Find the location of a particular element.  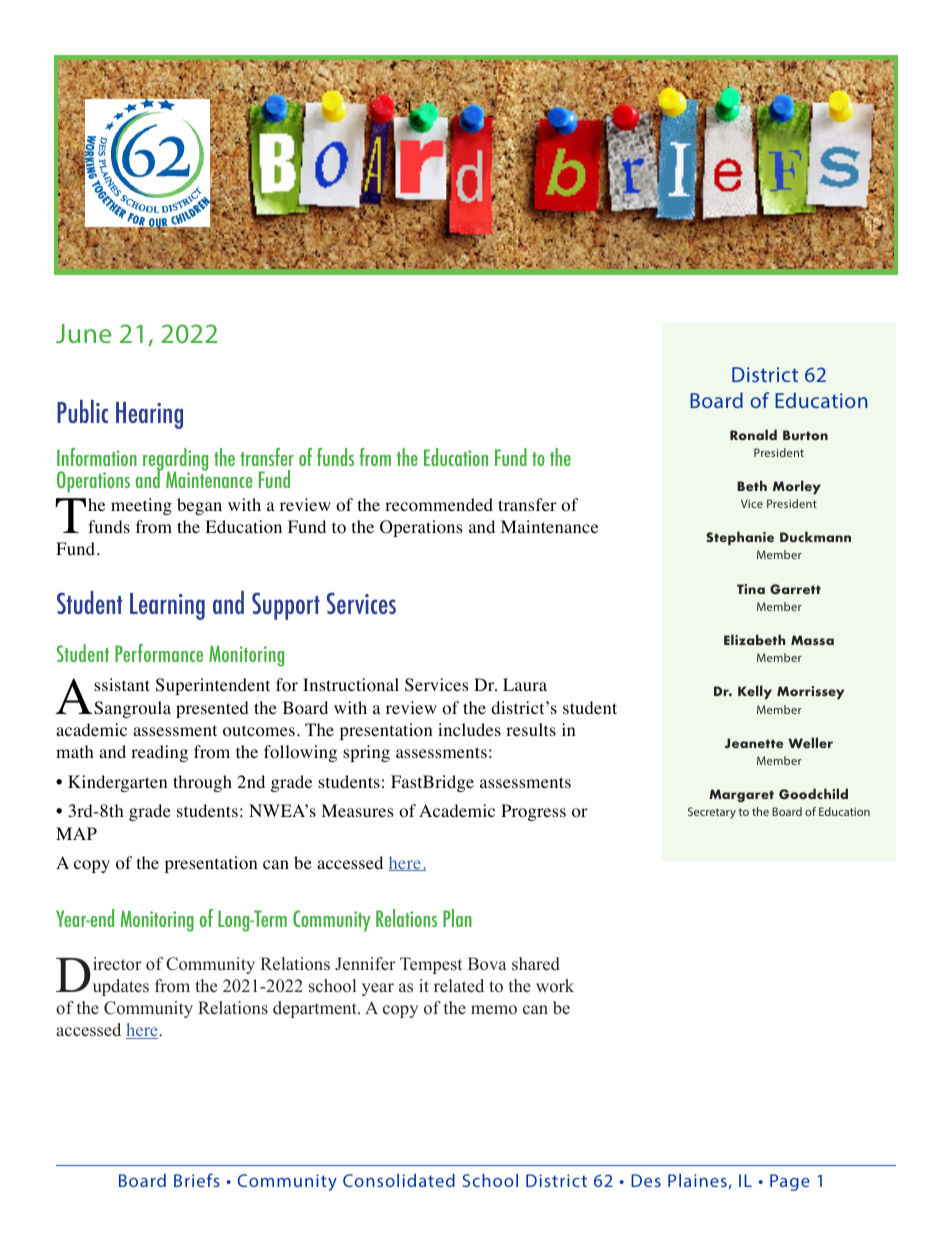

Jeanette is located at coordinates (754, 743).
